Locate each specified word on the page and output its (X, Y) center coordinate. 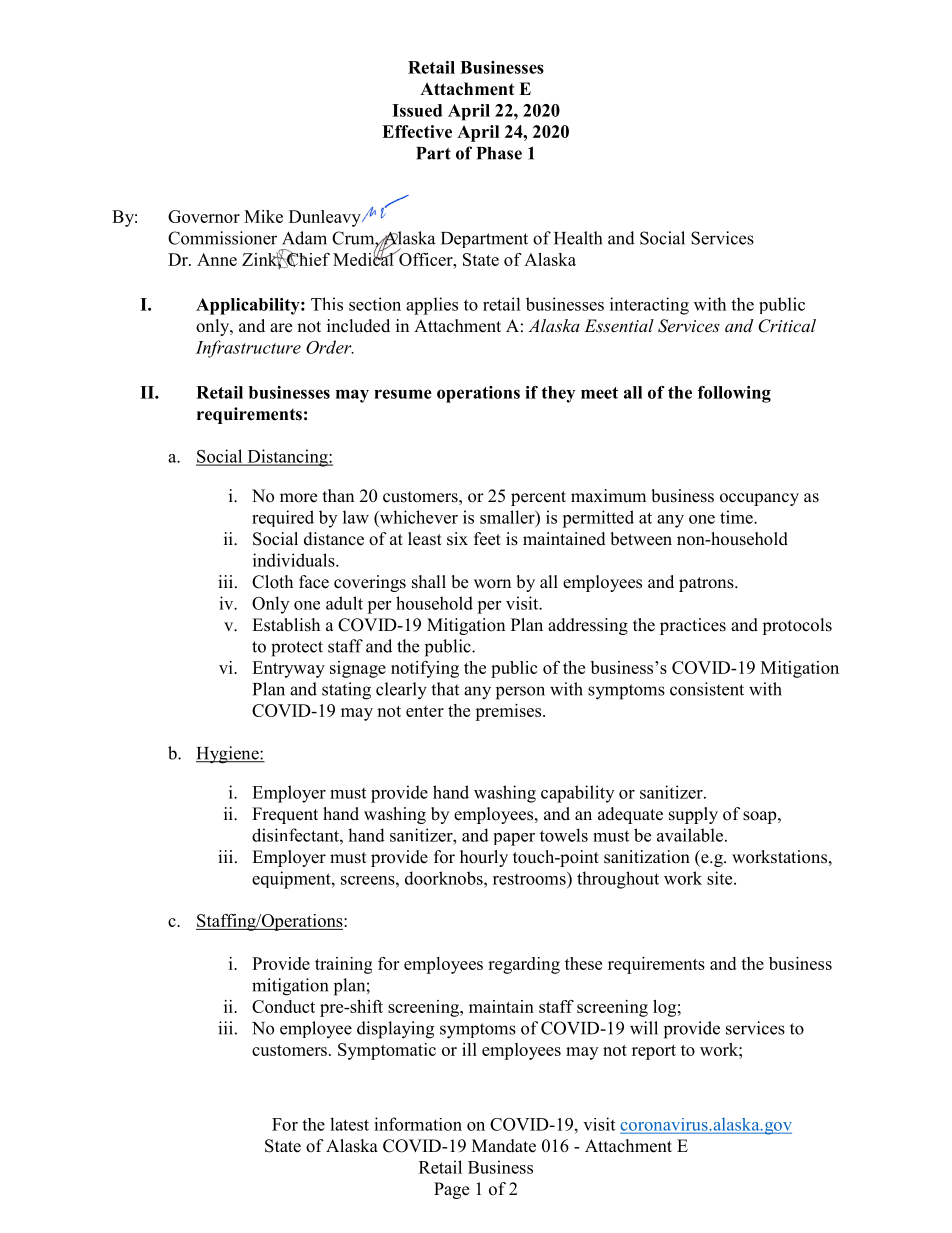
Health (578, 238)
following (734, 394)
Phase (499, 153)
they (558, 394)
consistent (707, 689)
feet (487, 539)
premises (509, 712)
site (721, 878)
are (281, 328)
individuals (295, 560)
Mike (263, 216)
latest (349, 1124)
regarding (524, 965)
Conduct (283, 1006)
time (737, 517)
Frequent (285, 815)
